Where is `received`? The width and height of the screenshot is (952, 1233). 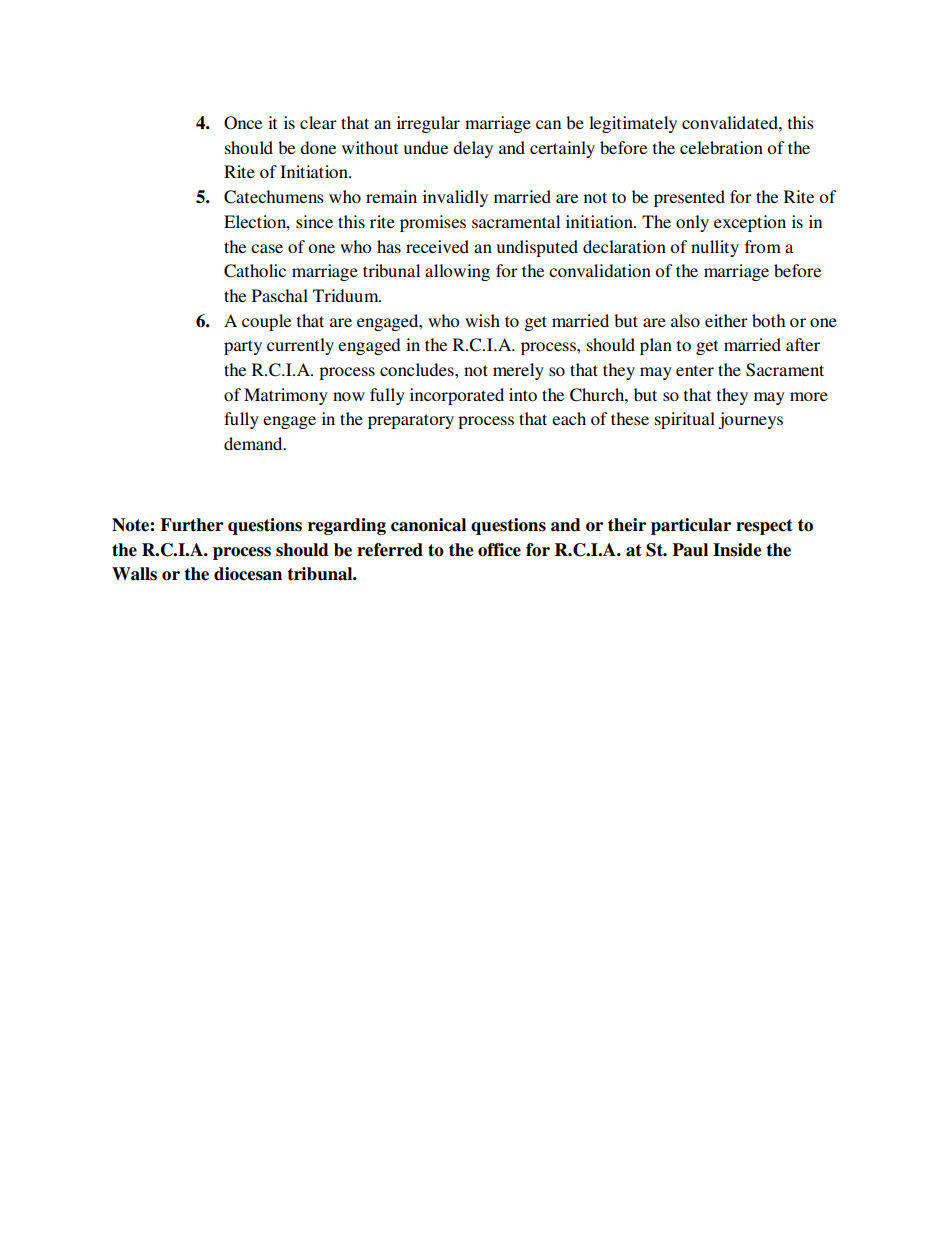 received is located at coordinates (437, 246).
